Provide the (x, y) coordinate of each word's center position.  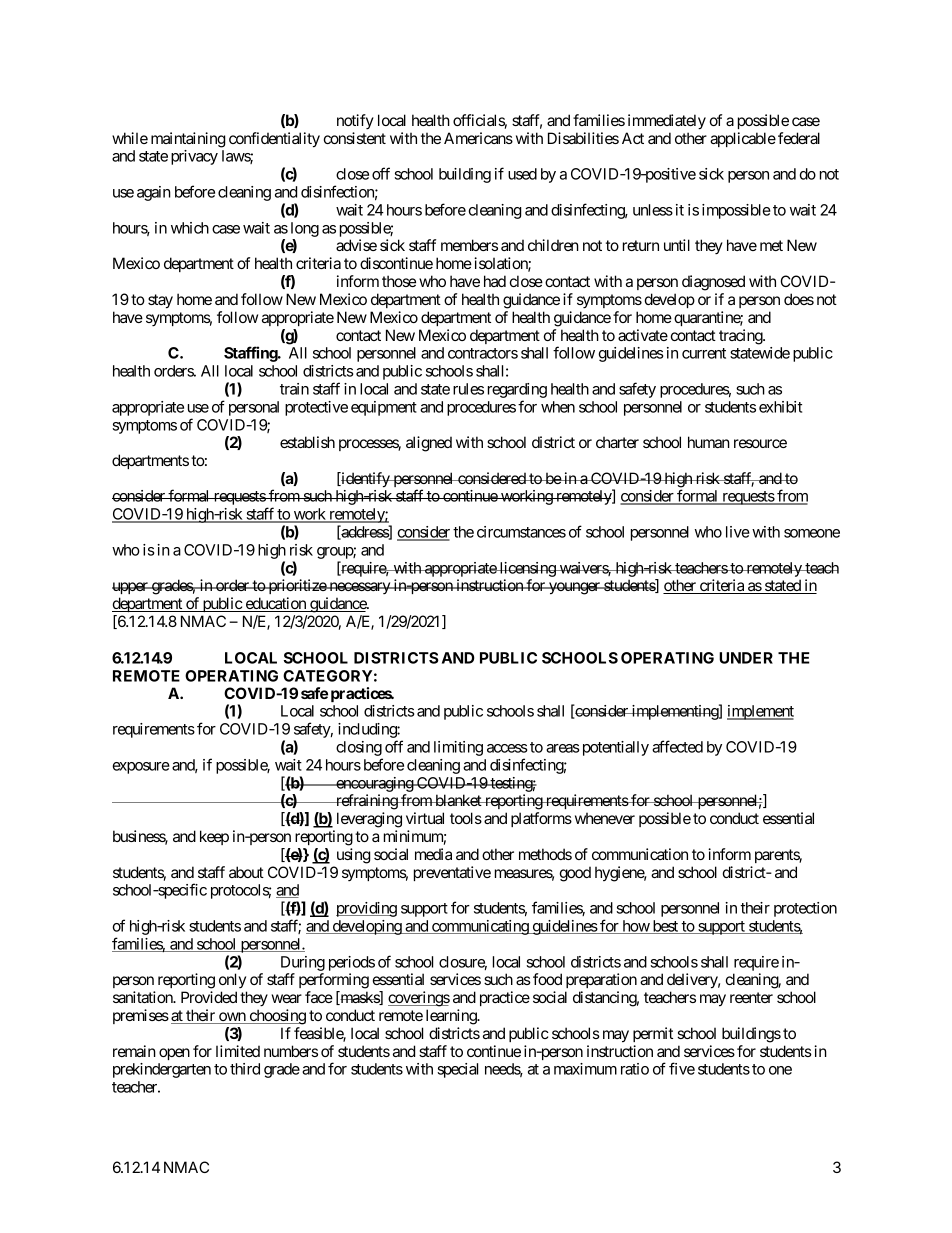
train (294, 389)
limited (238, 1051)
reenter (751, 997)
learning (452, 1017)
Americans (478, 138)
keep (214, 837)
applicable (743, 139)
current (704, 353)
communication (640, 854)
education (275, 604)
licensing (527, 571)
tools (466, 818)
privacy (194, 157)
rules (468, 389)
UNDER (746, 658)
